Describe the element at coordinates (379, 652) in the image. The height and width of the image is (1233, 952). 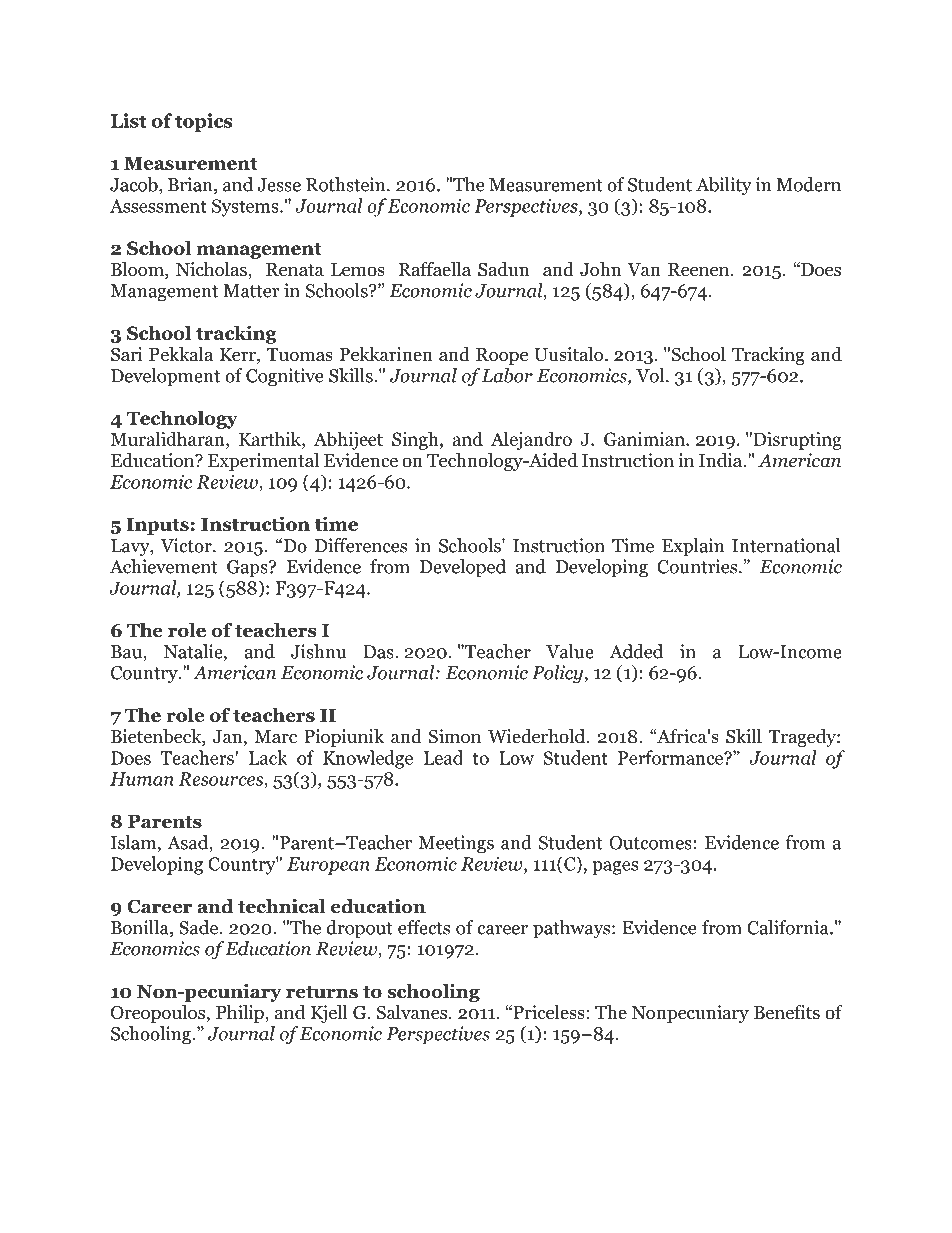
I see `Das` at that location.
